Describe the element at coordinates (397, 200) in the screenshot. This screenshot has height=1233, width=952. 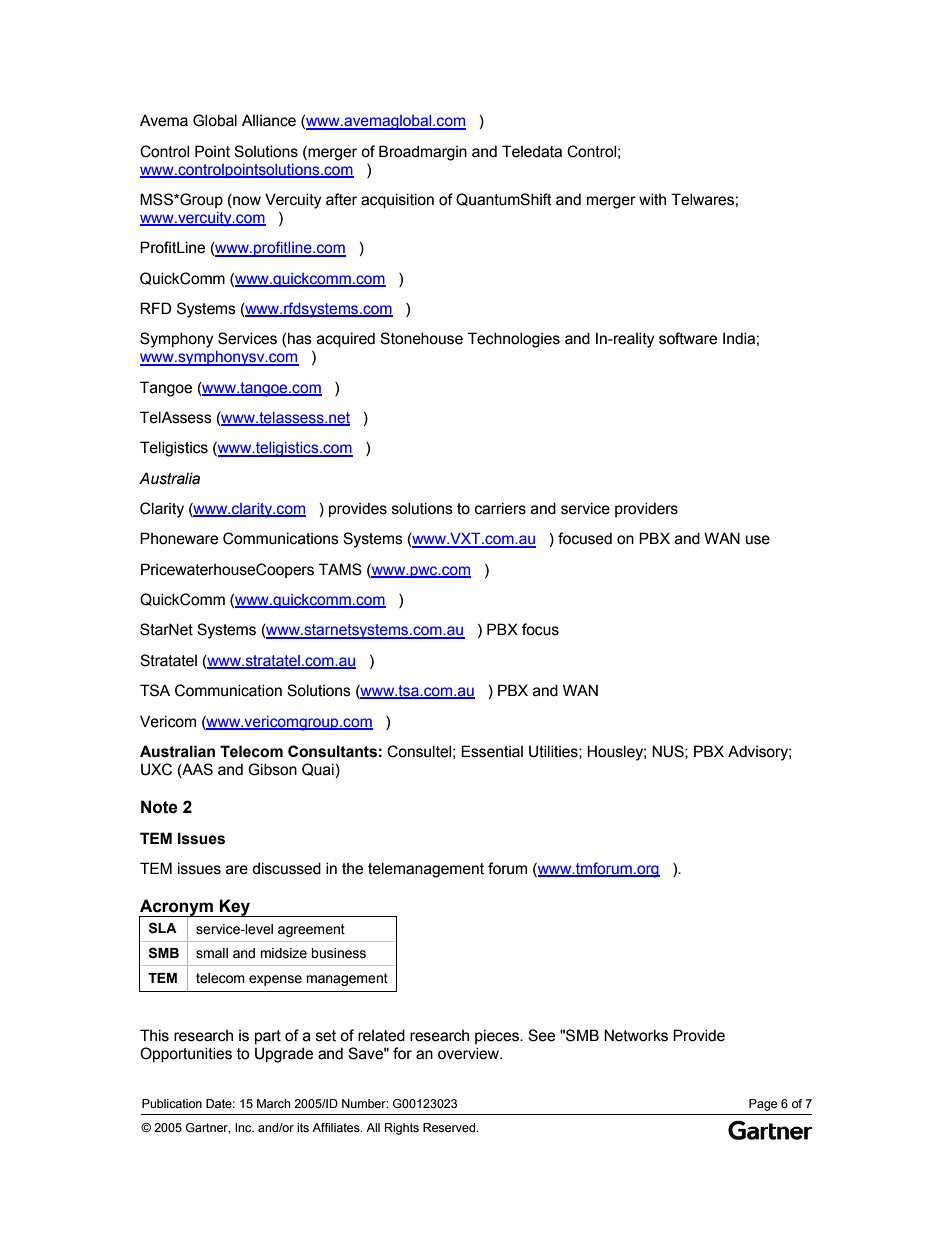
I see `acquisition` at that location.
